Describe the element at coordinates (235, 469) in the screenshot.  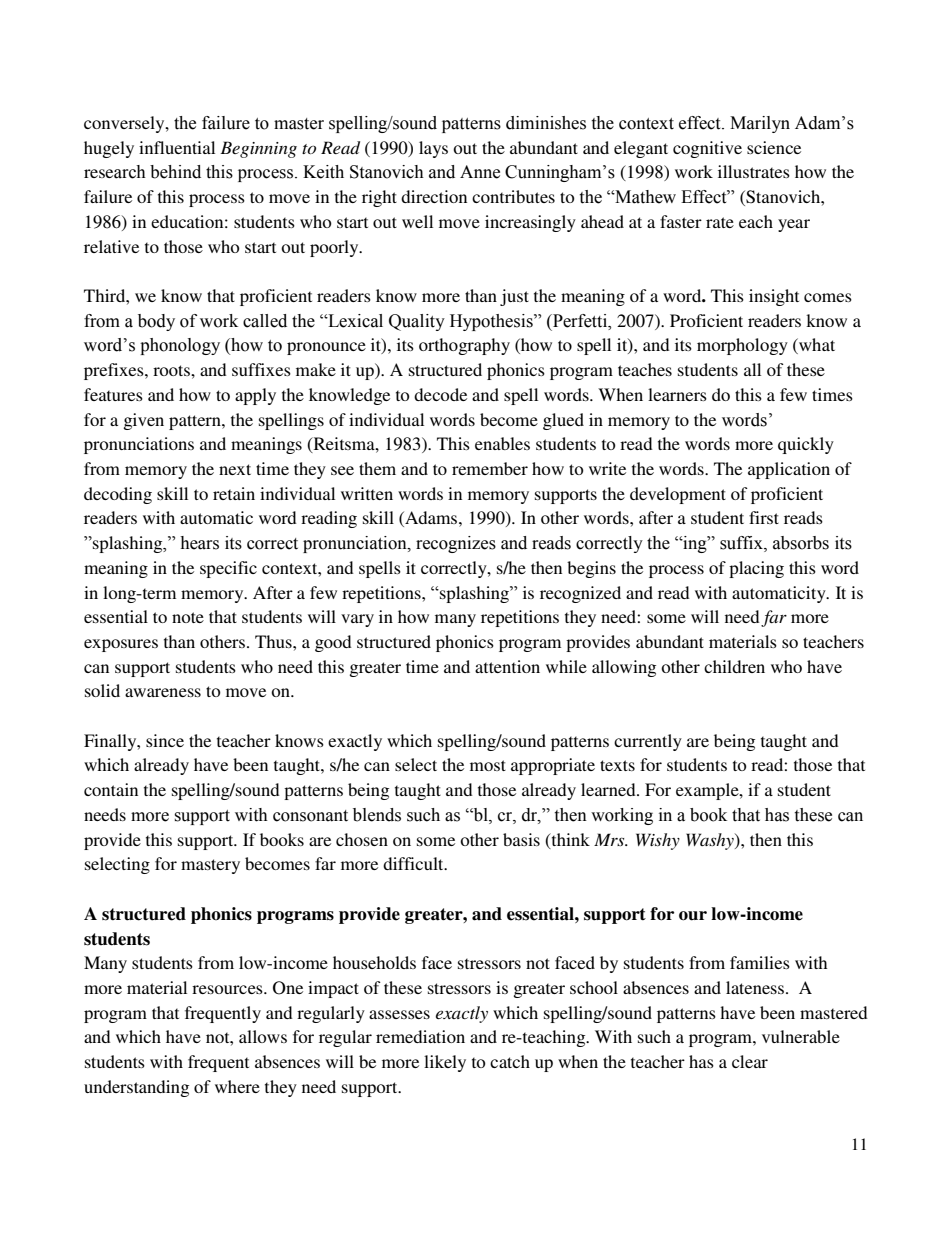
I see `next` at that location.
